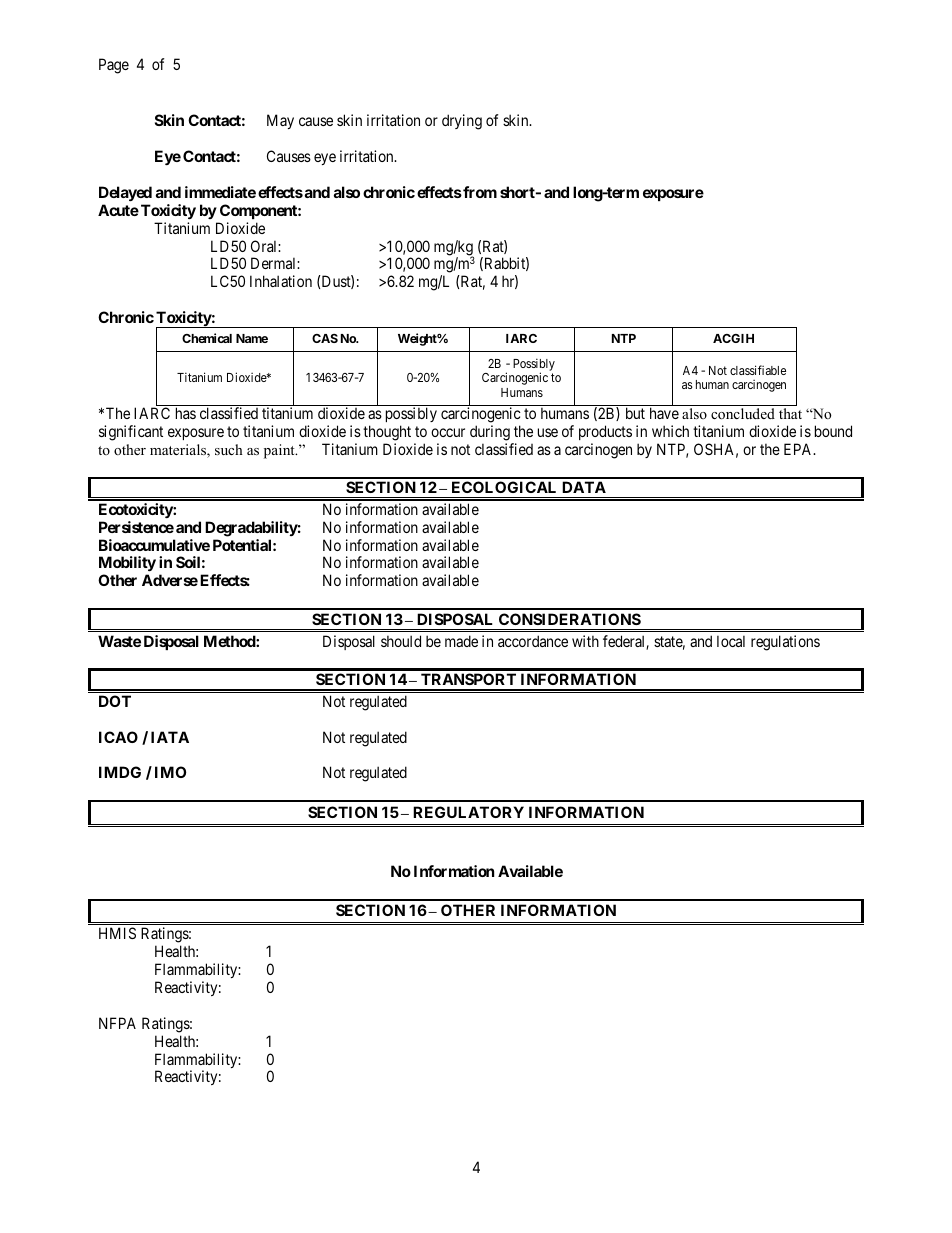 This screenshot has height=1233, width=952. What do you see at coordinates (461, 641) in the screenshot?
I see `made` at bounding box center [461, 641].
